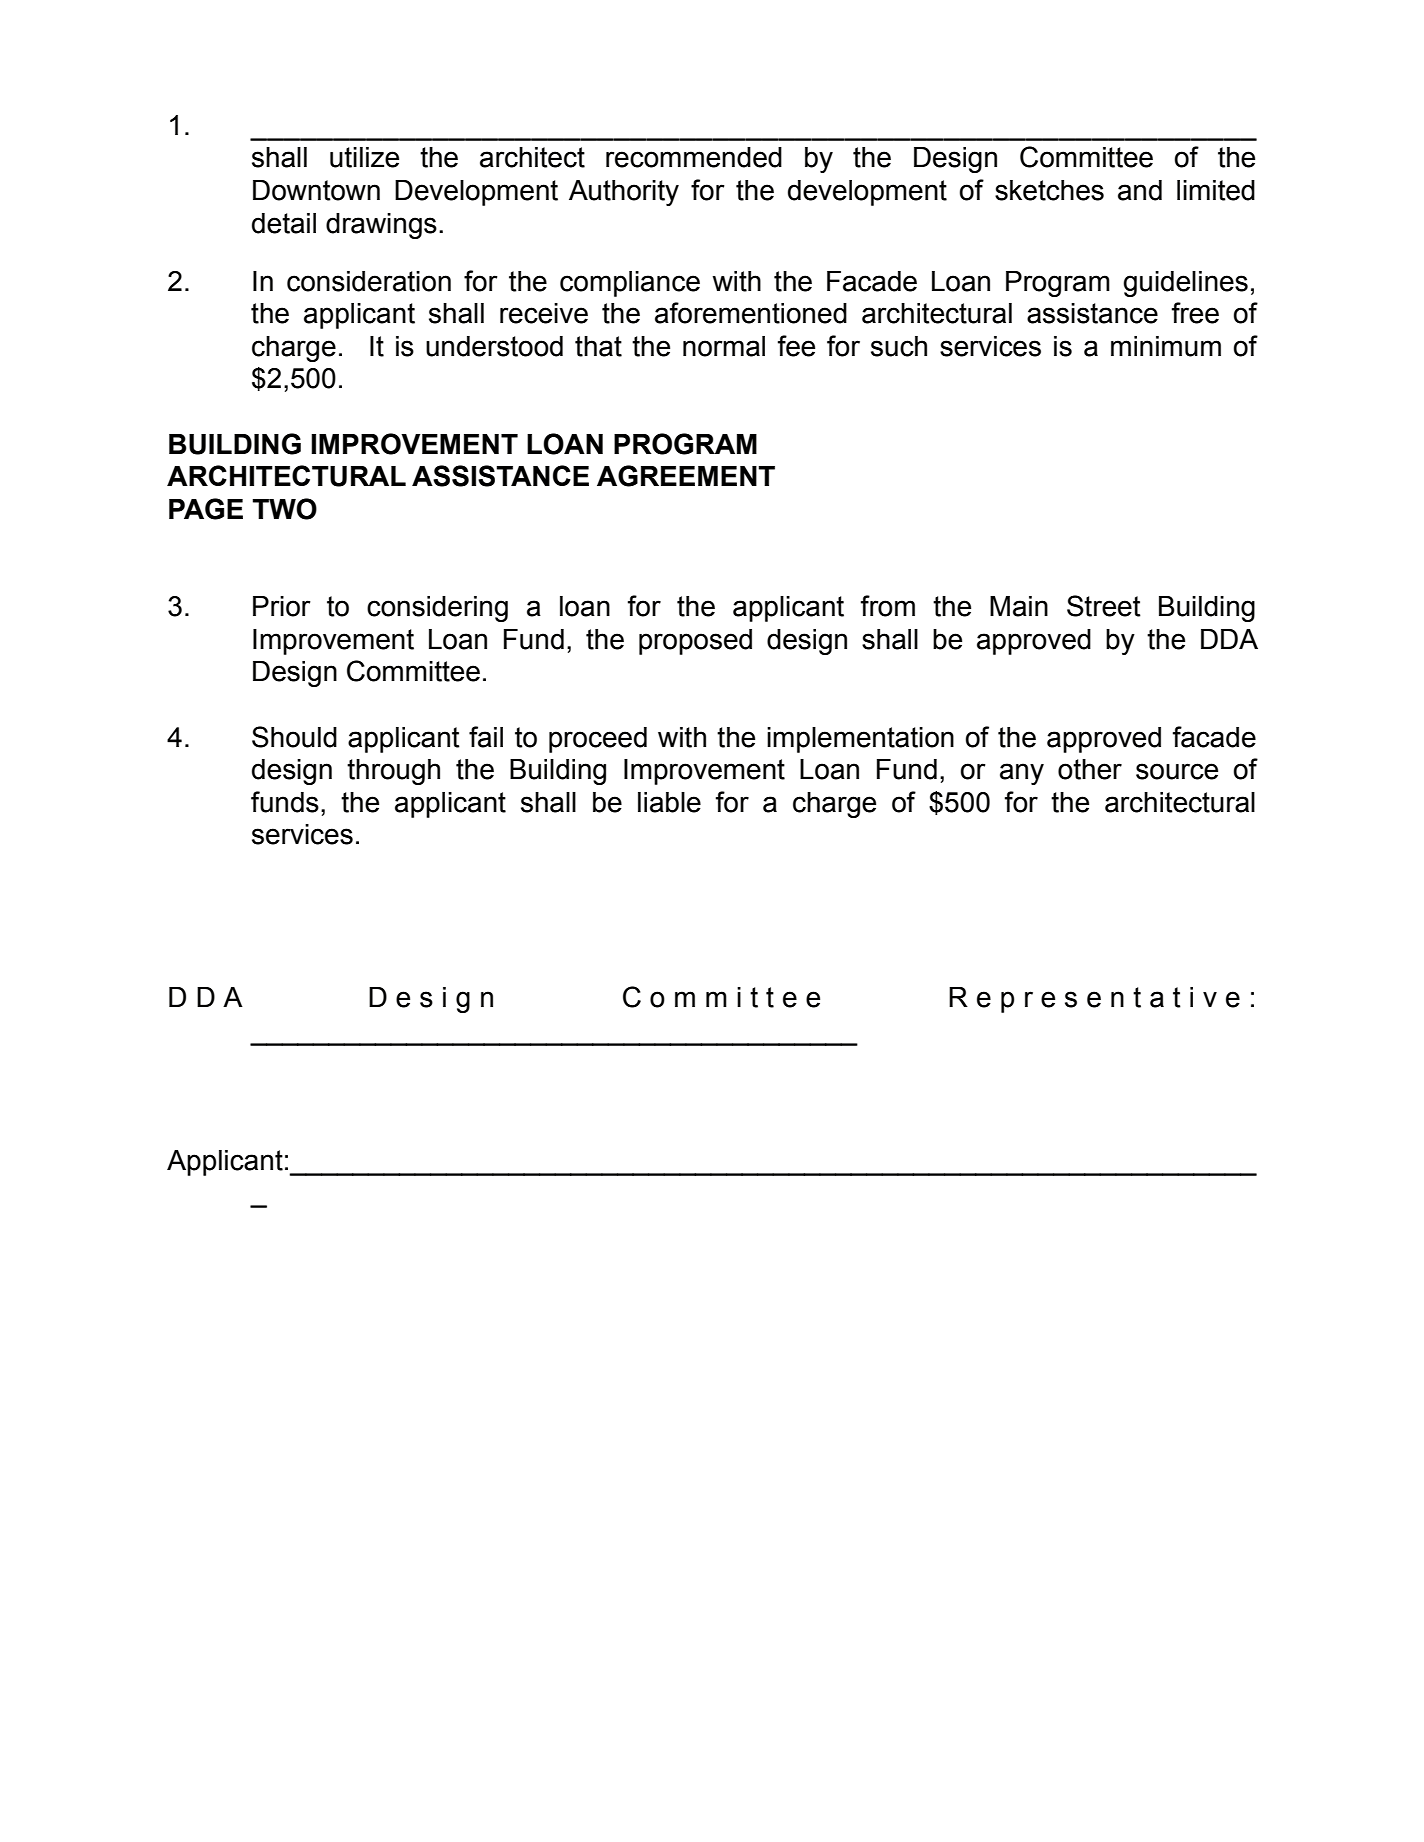  Describe the element at coordinates (393, 772) in the screenshot. I see `through` at that location.
